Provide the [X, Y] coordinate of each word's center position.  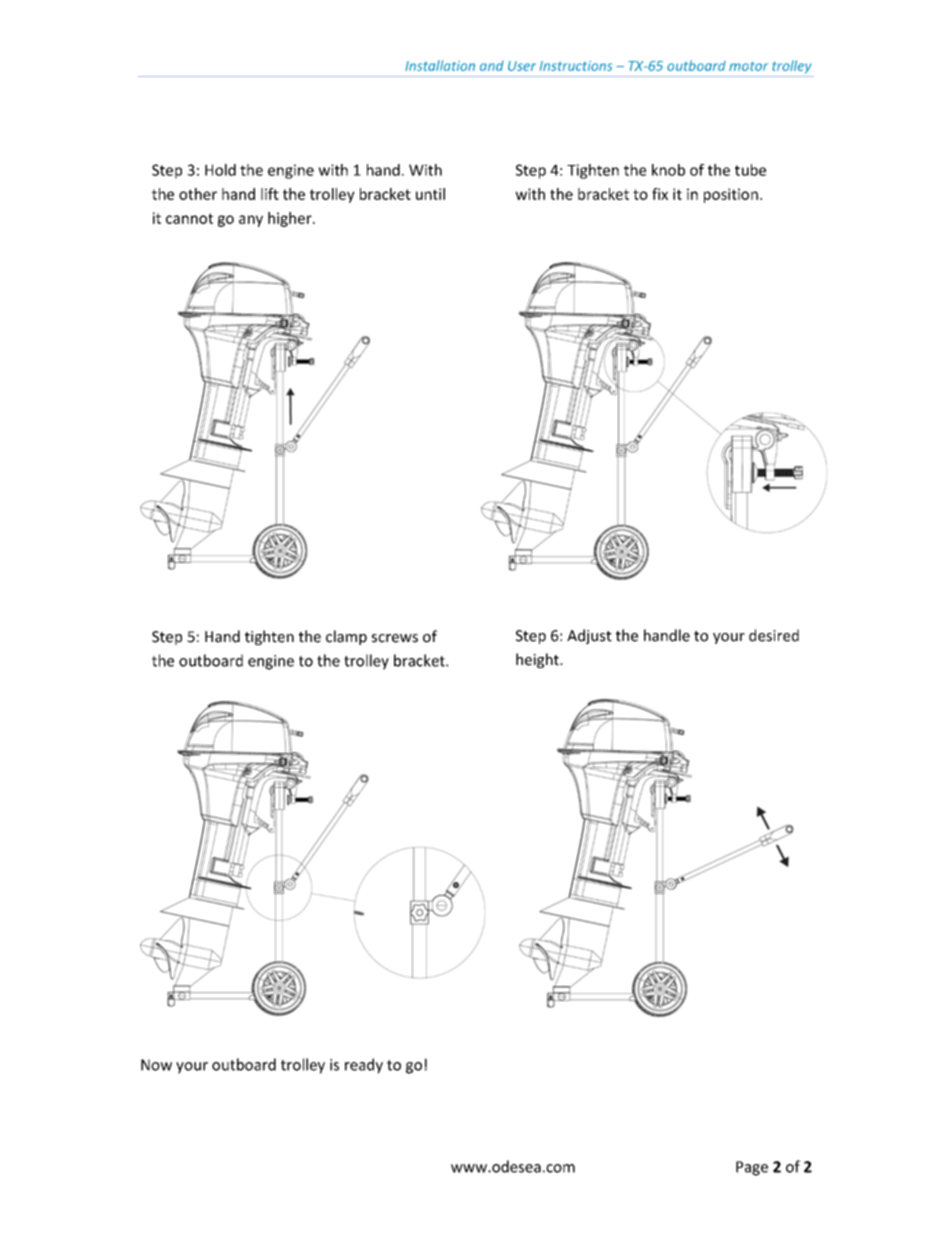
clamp [346, 637]
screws [395, 638]
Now [156, 1065]
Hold [220, 170]
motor [748, 66]
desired [774, 635]
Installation [440, 65]
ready [364, 1066]
